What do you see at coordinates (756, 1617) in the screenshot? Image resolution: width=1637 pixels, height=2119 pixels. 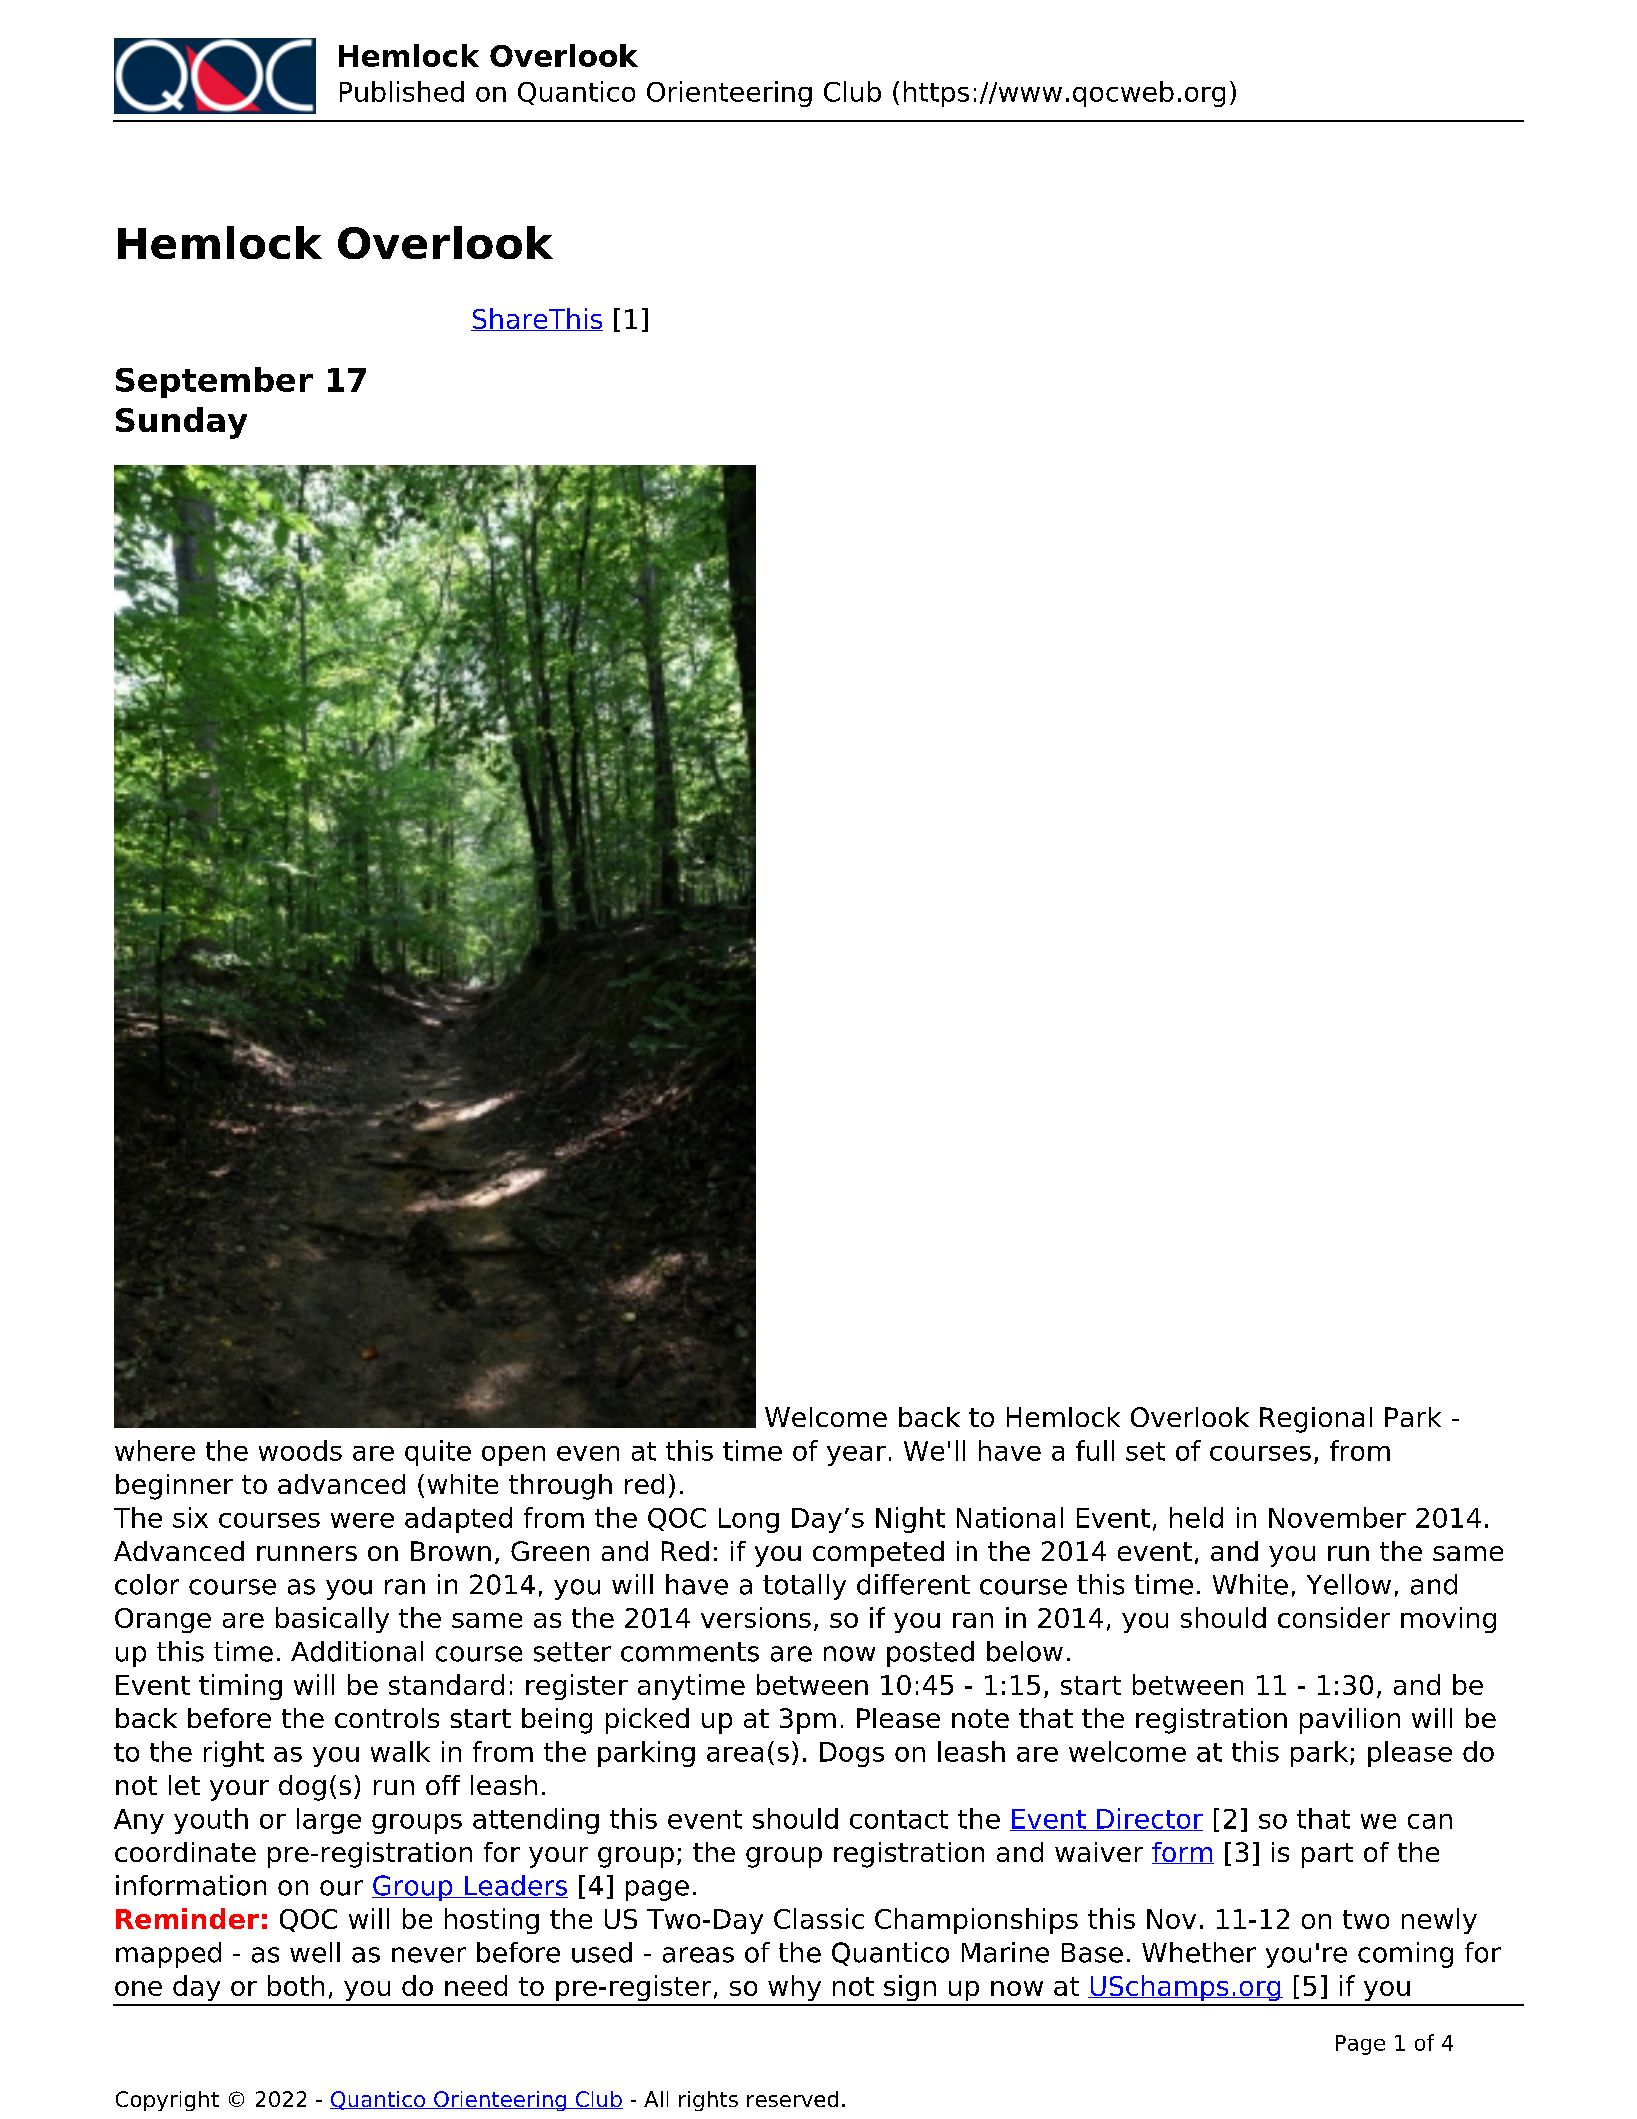 I see `versions` at bounding box center [756, 1617].
